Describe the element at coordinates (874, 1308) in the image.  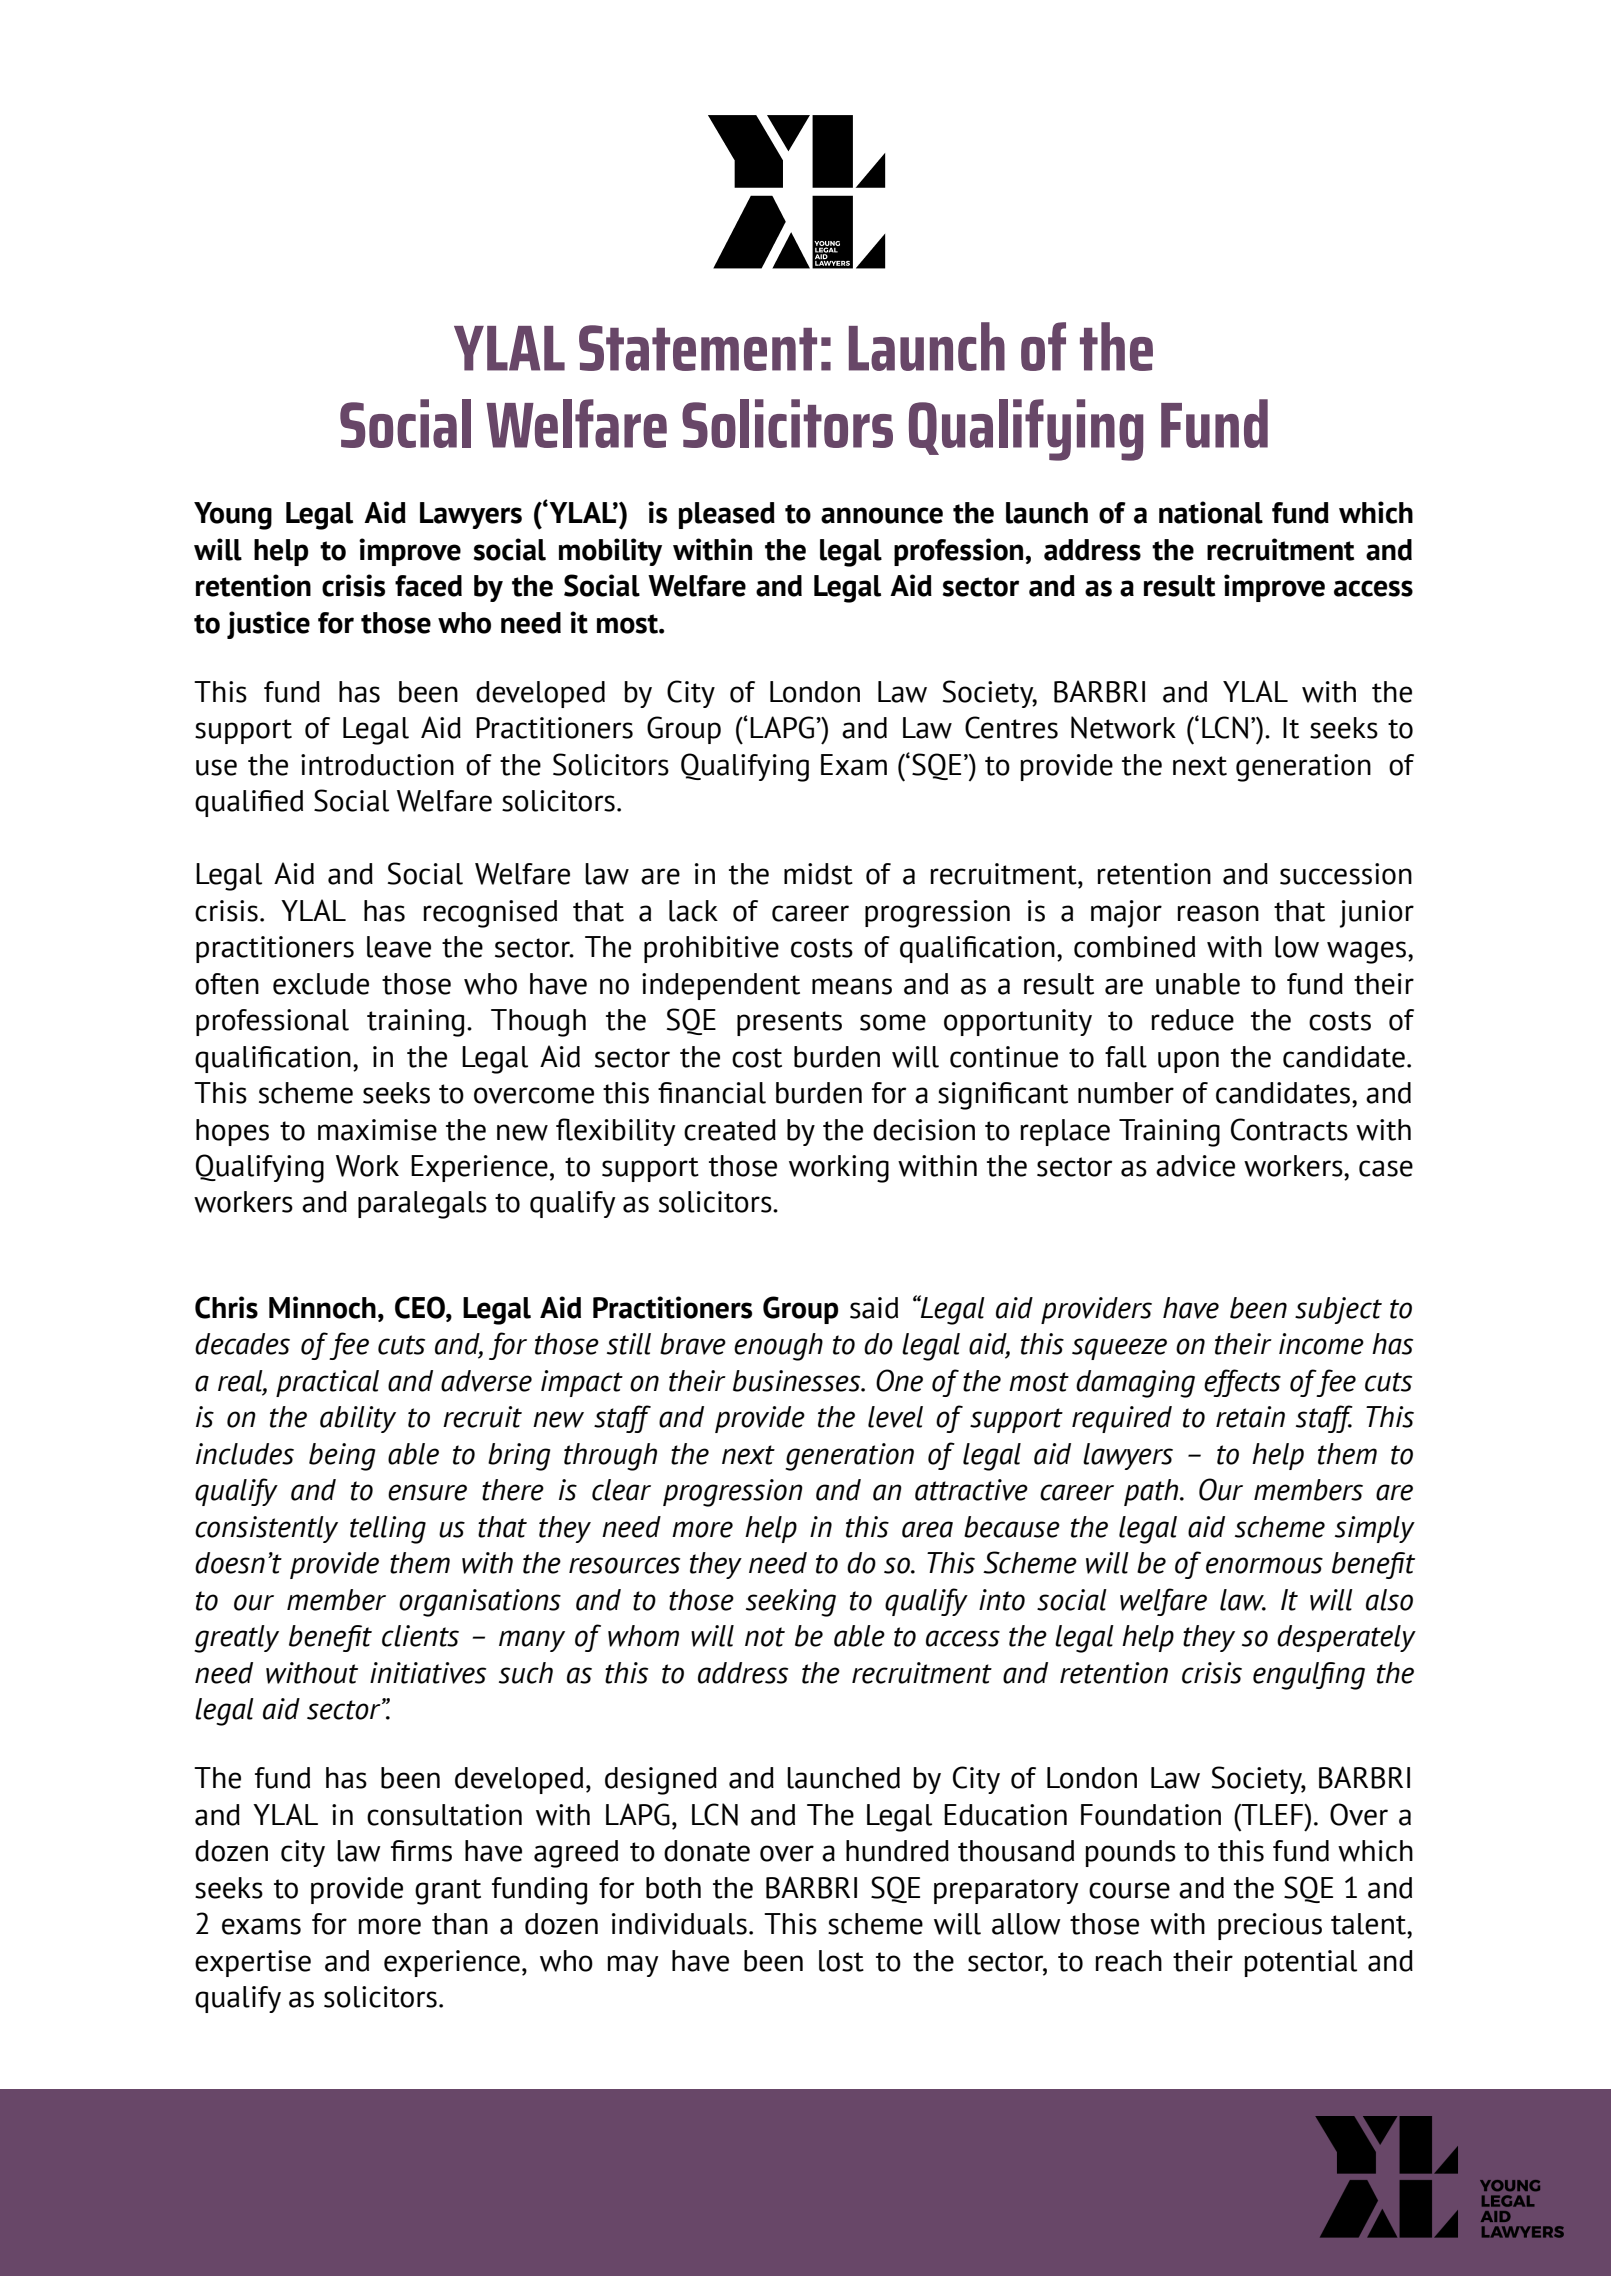
I see `said` at that location.
